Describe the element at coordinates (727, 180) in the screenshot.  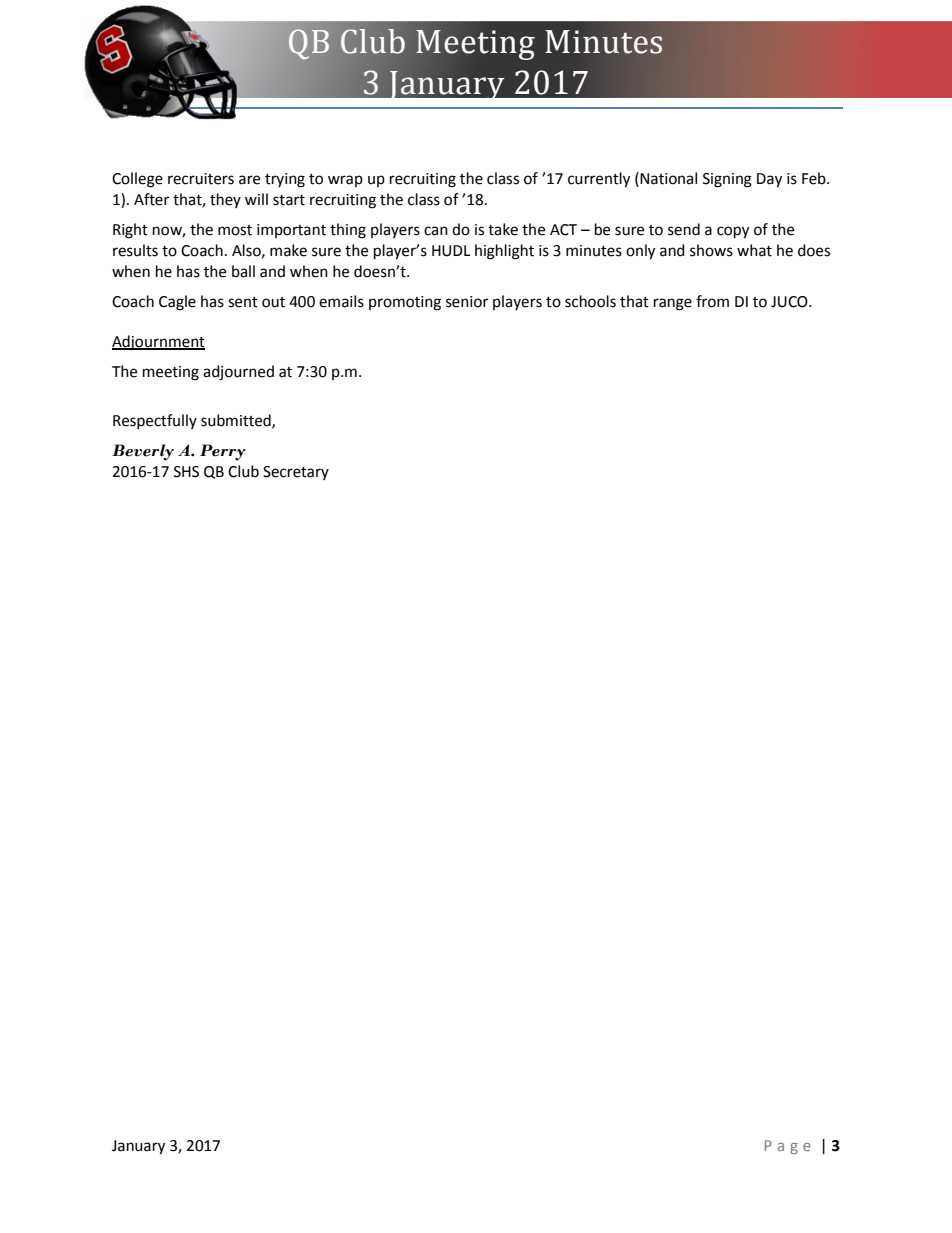
I see `Signing` at that location.
